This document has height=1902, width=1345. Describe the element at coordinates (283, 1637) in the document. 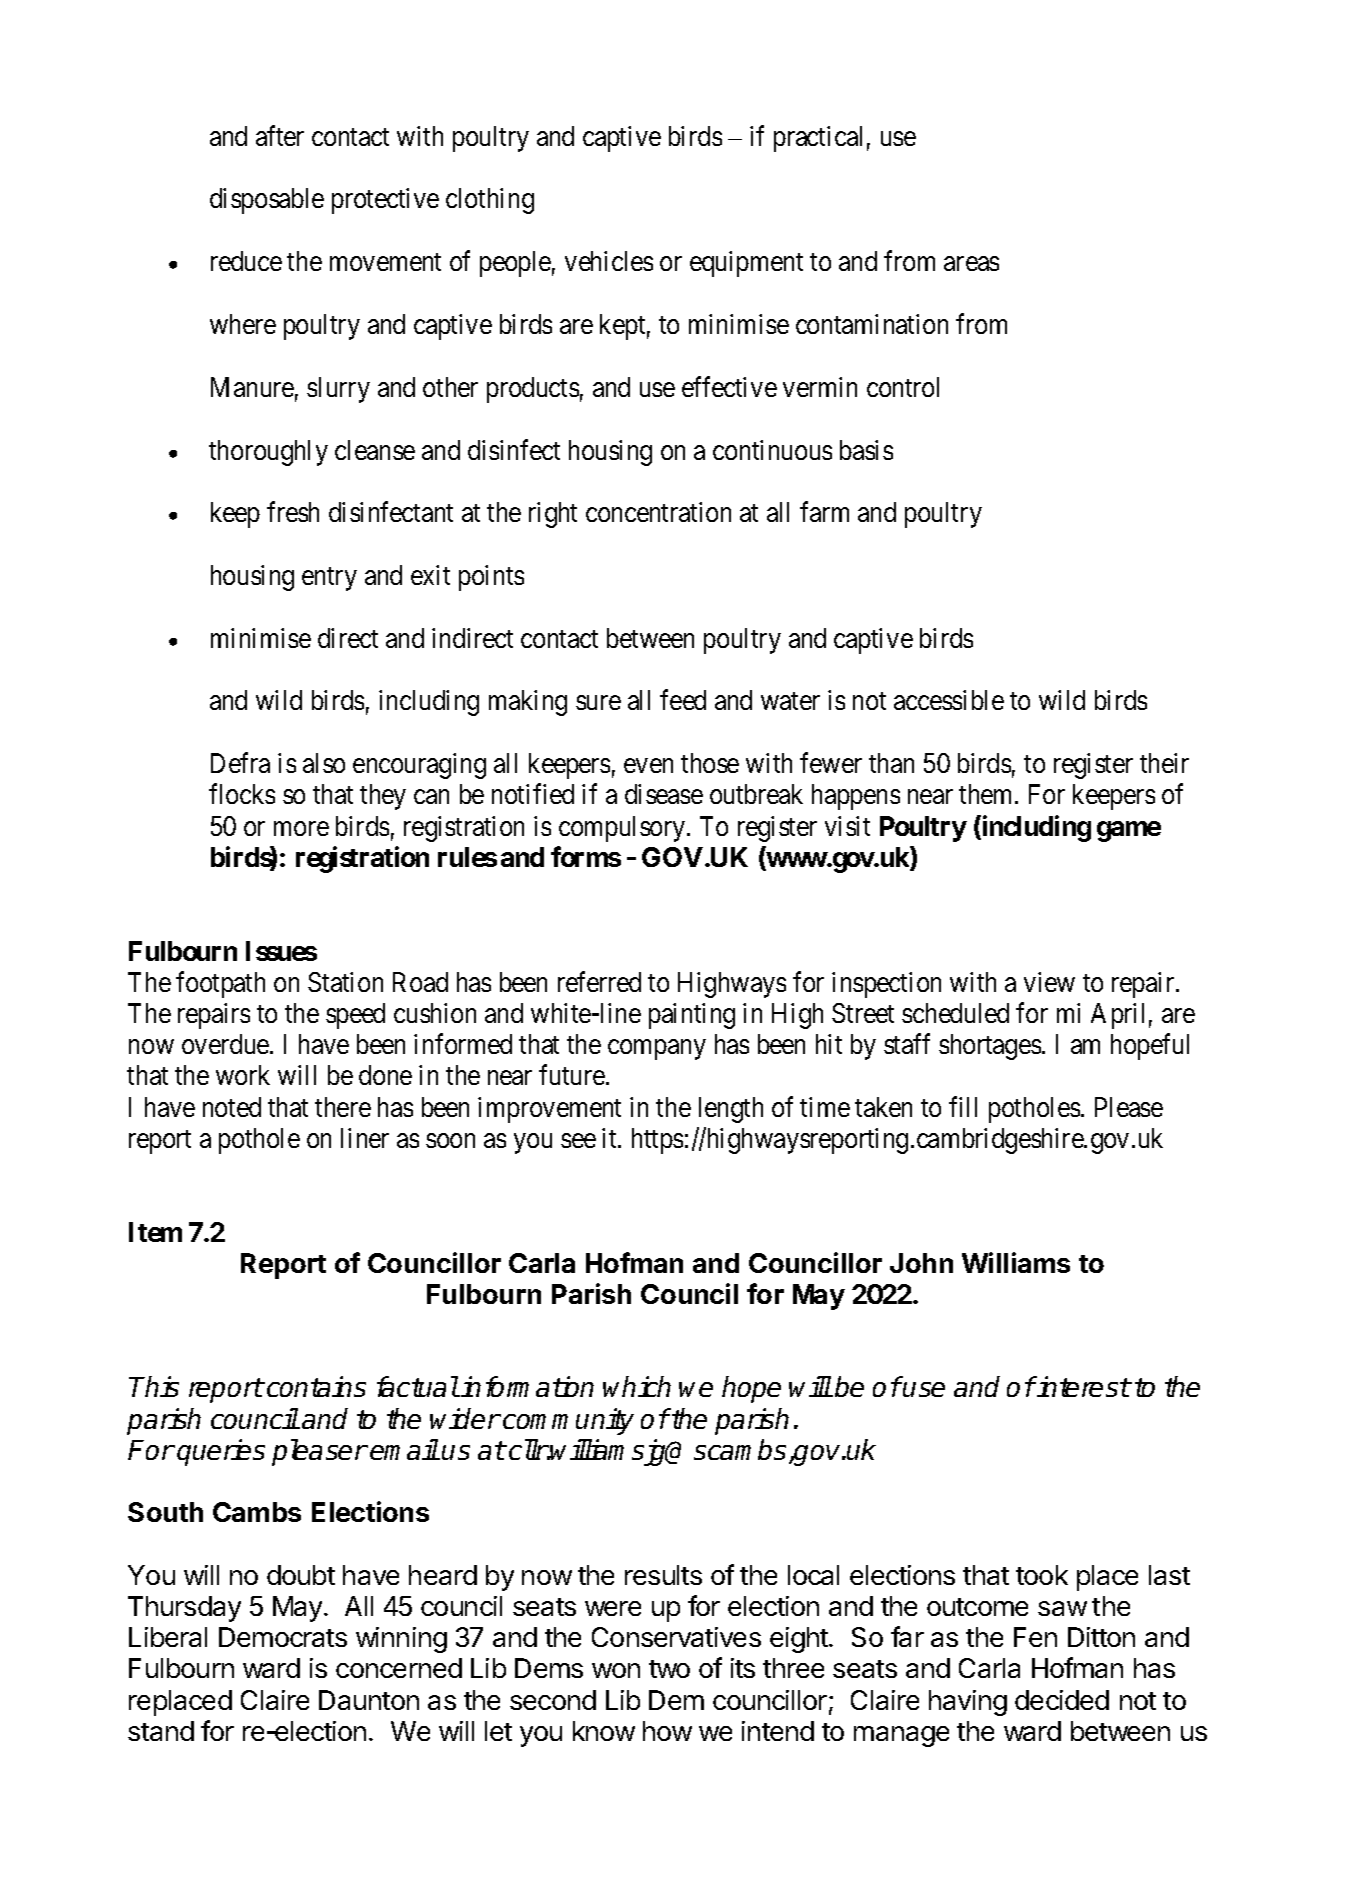

I see `Democrats` at that location.
